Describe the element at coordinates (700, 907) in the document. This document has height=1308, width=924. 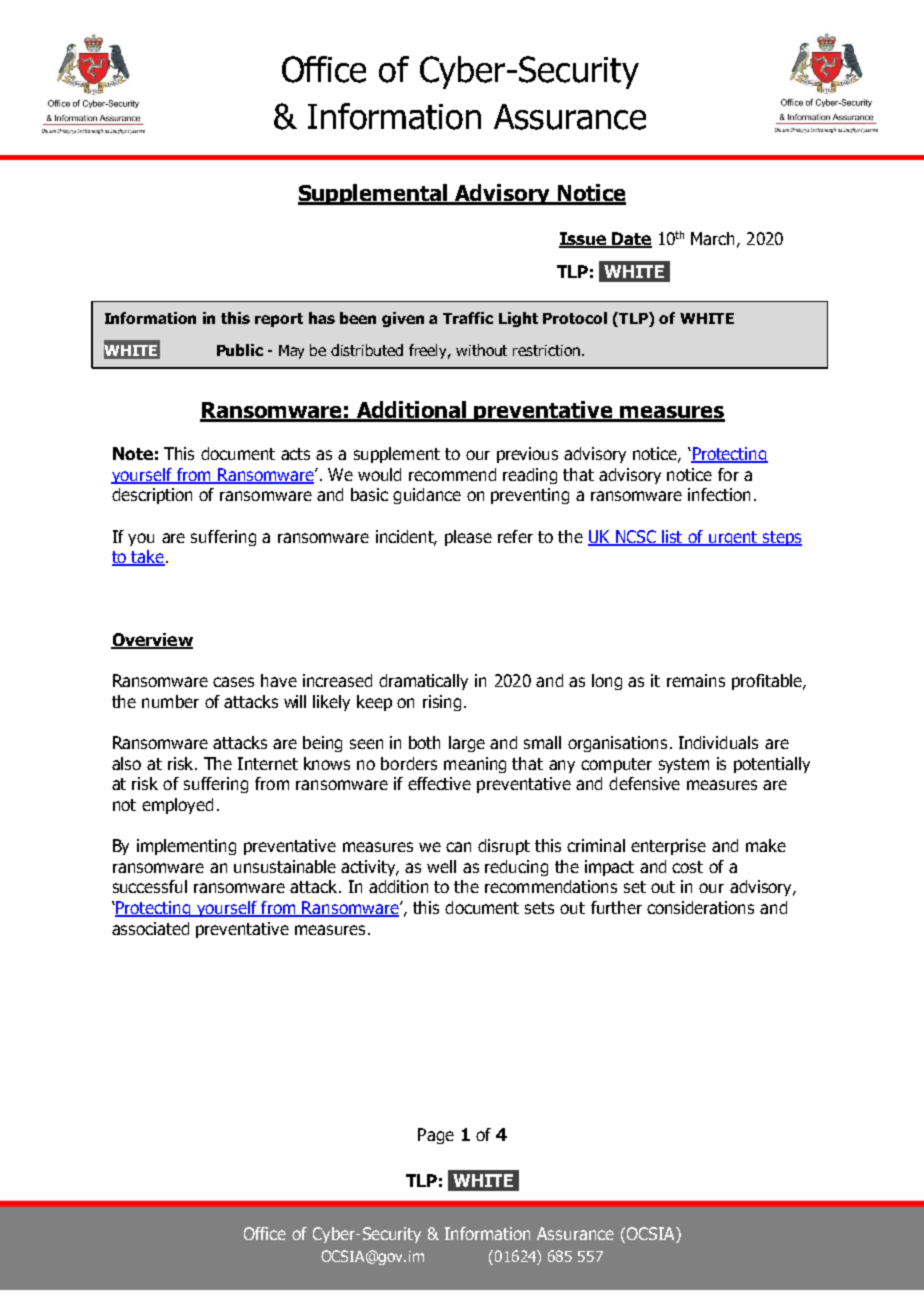
I see `considerations` at that location.
